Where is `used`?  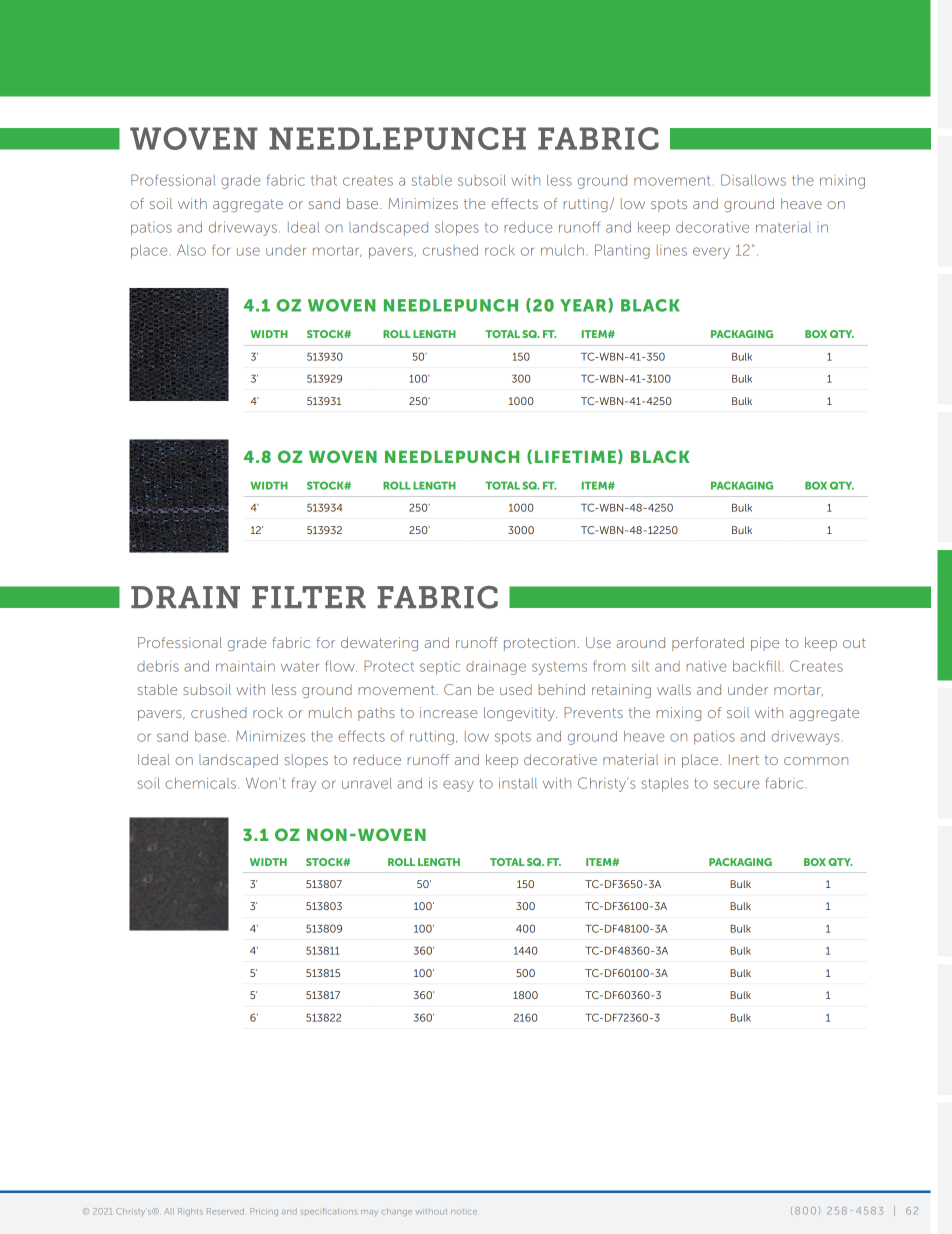
used is located at coordinates (516, 689).
